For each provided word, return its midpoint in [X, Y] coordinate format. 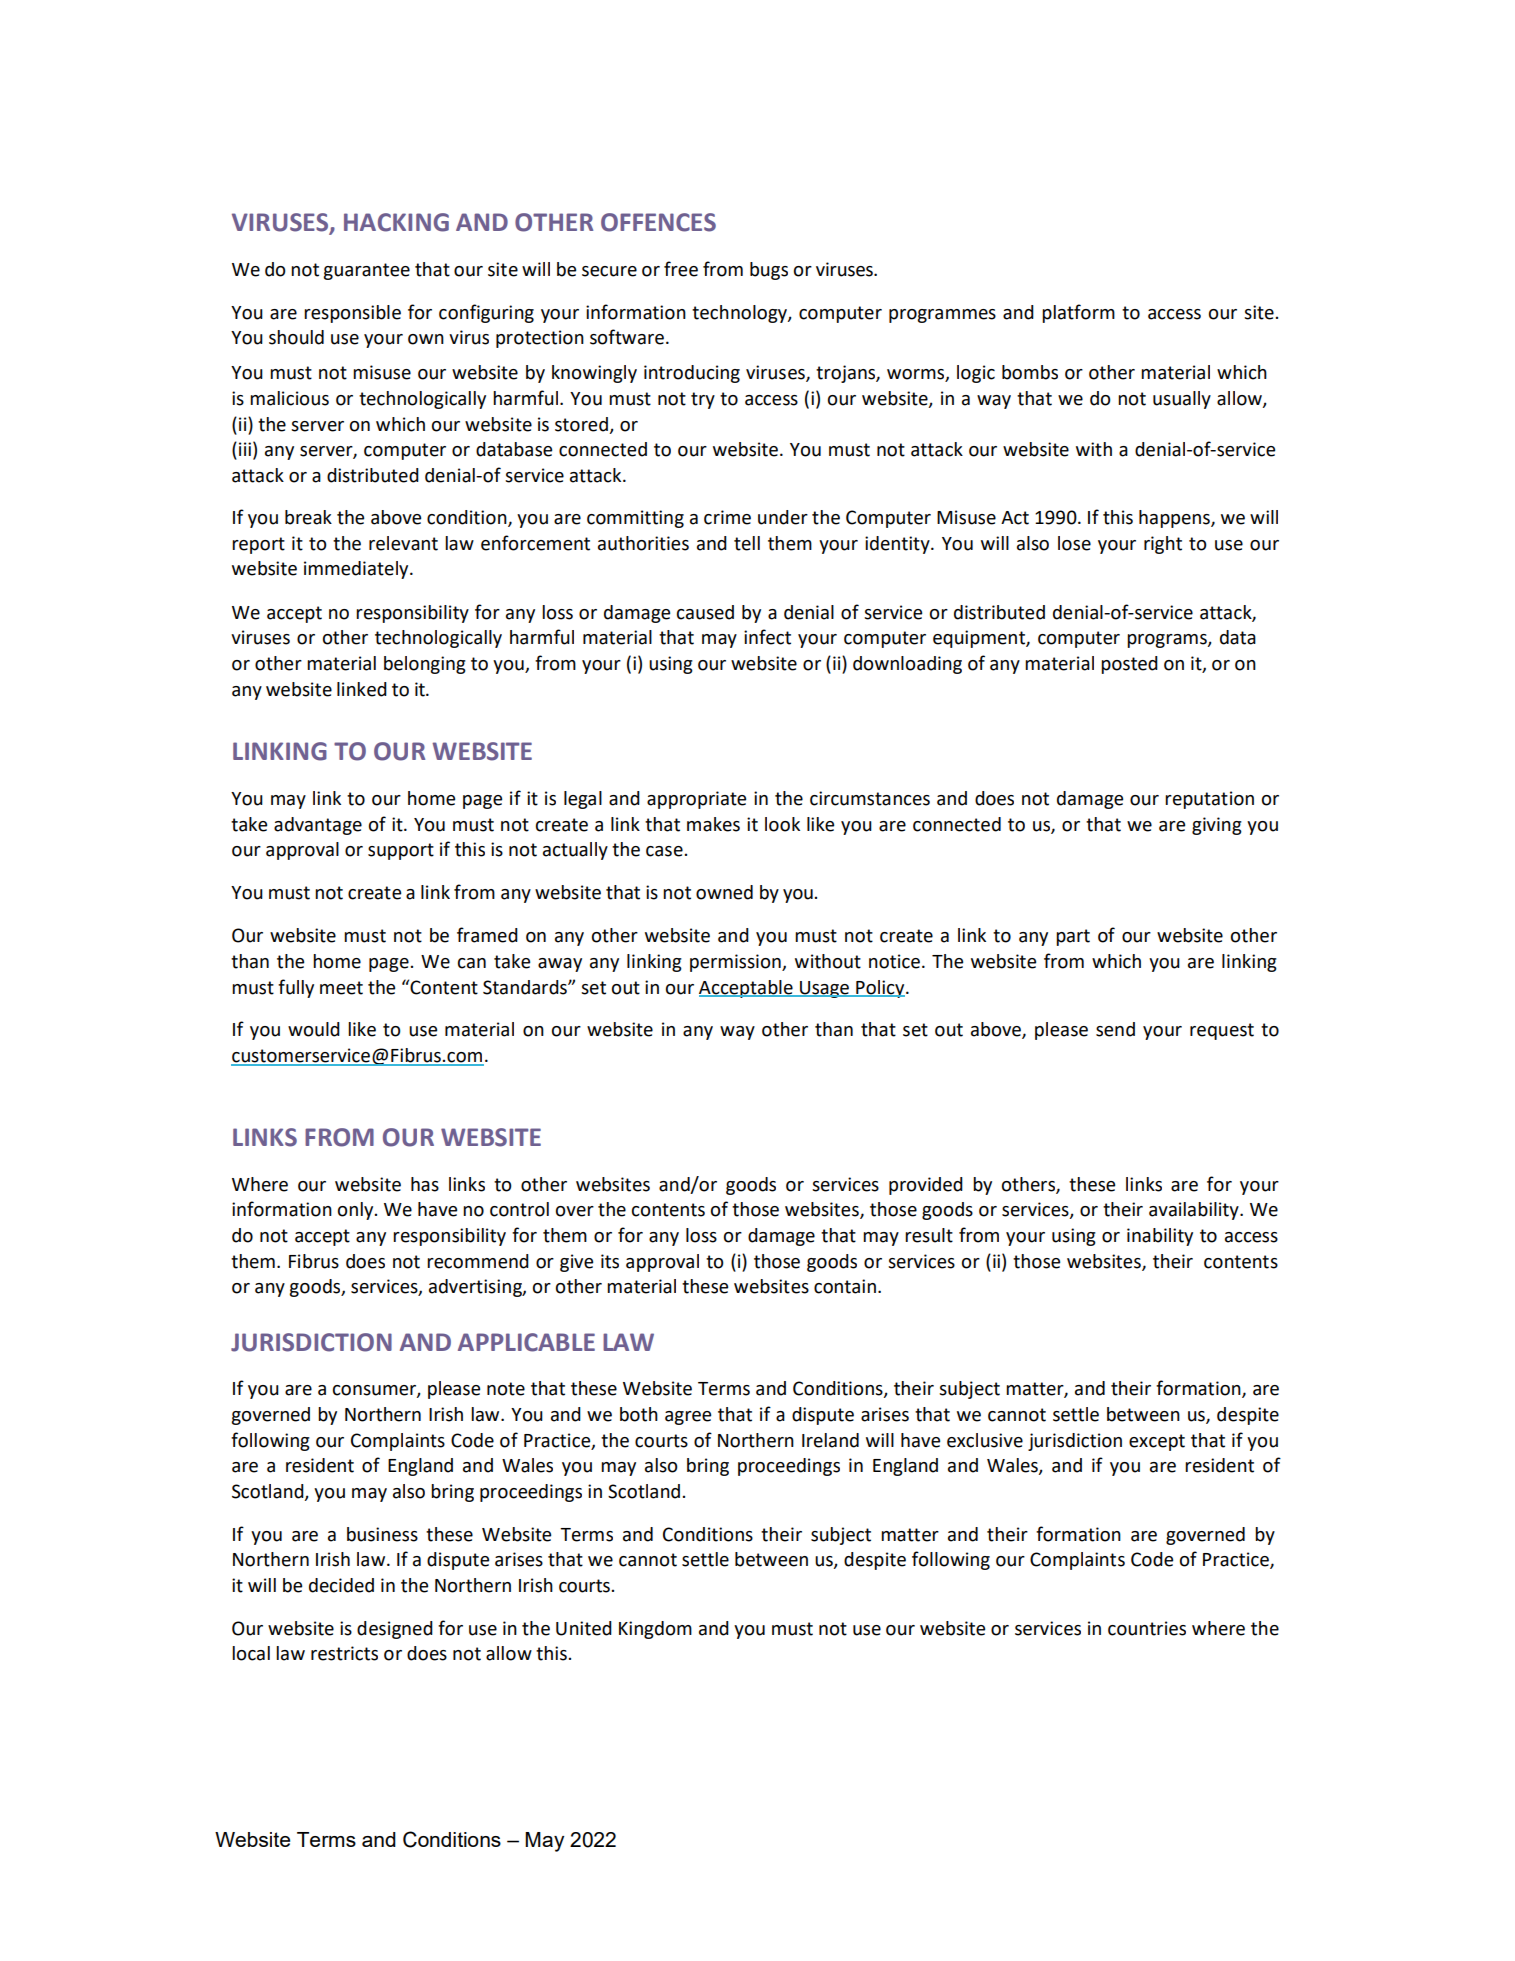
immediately [357, 570]
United [584, 1628]
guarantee [366, 271]
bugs [769, 271]
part [1073, 937]
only [357, 1211]
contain [845, 1286]
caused [705, 612]
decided [341, 1585]
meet [341, 988]
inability [1160, 1237]
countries [1147, 1628]
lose [1074, 543]
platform [1078, 313]
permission [736, 963]
